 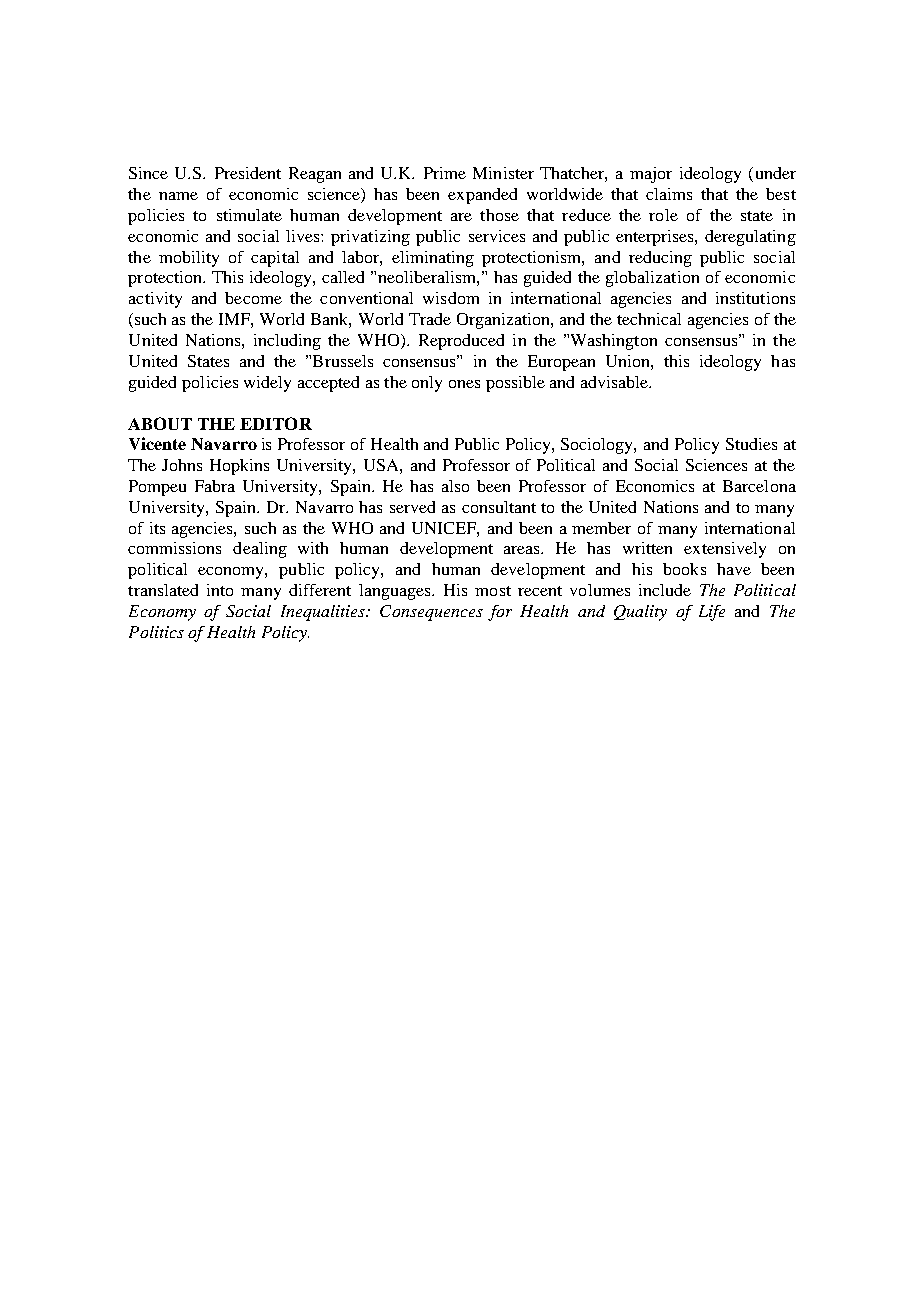 I want to click on President, so click(x=248, y=173).
